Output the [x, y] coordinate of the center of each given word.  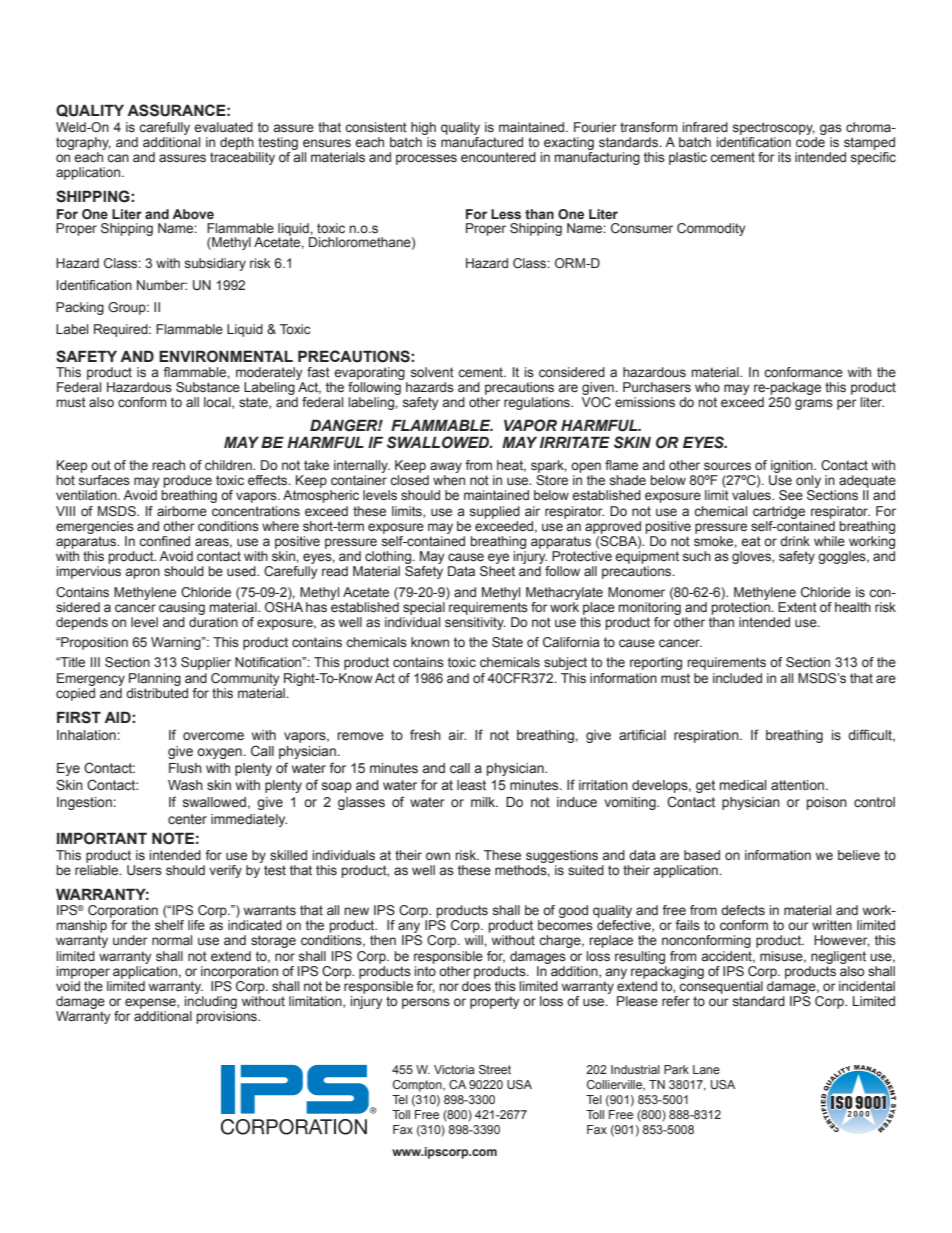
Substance [208, 387]
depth [237, 143]
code [811, 141]
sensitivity [475, 623]
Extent [797, 607]
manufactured [482, 141]
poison [827, 803]
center [187, 819]
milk [484, 802]
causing [182, 608]
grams [814, 404]
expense [151, 1003]
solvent [432, 372]
